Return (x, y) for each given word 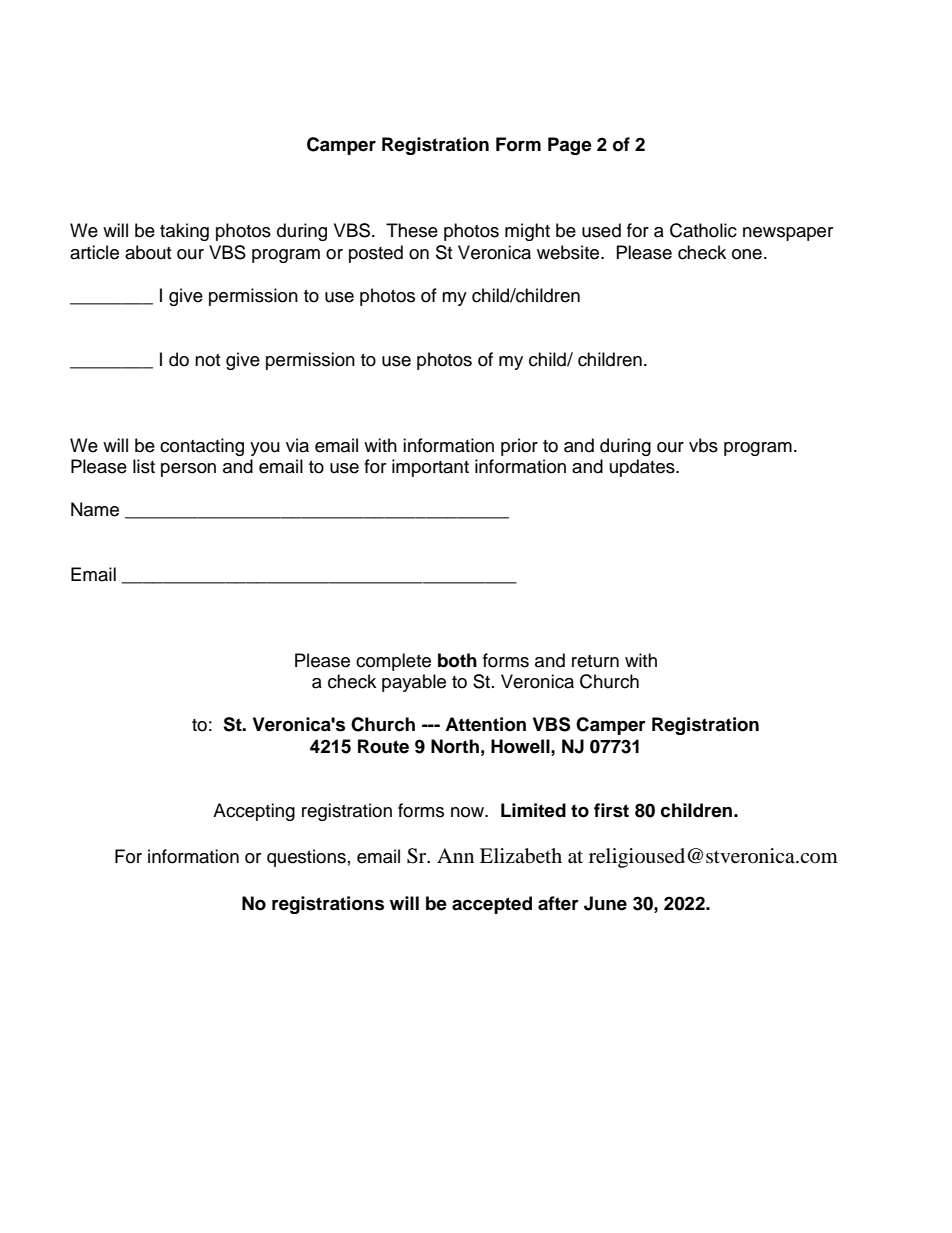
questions (306, 858)
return (595, 661)
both (457, 660)
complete (393, 662)
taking (184, 232)
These (412, 230)
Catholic (703, 230)
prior (519, 447)
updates (643, 468)
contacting (202, 447)
